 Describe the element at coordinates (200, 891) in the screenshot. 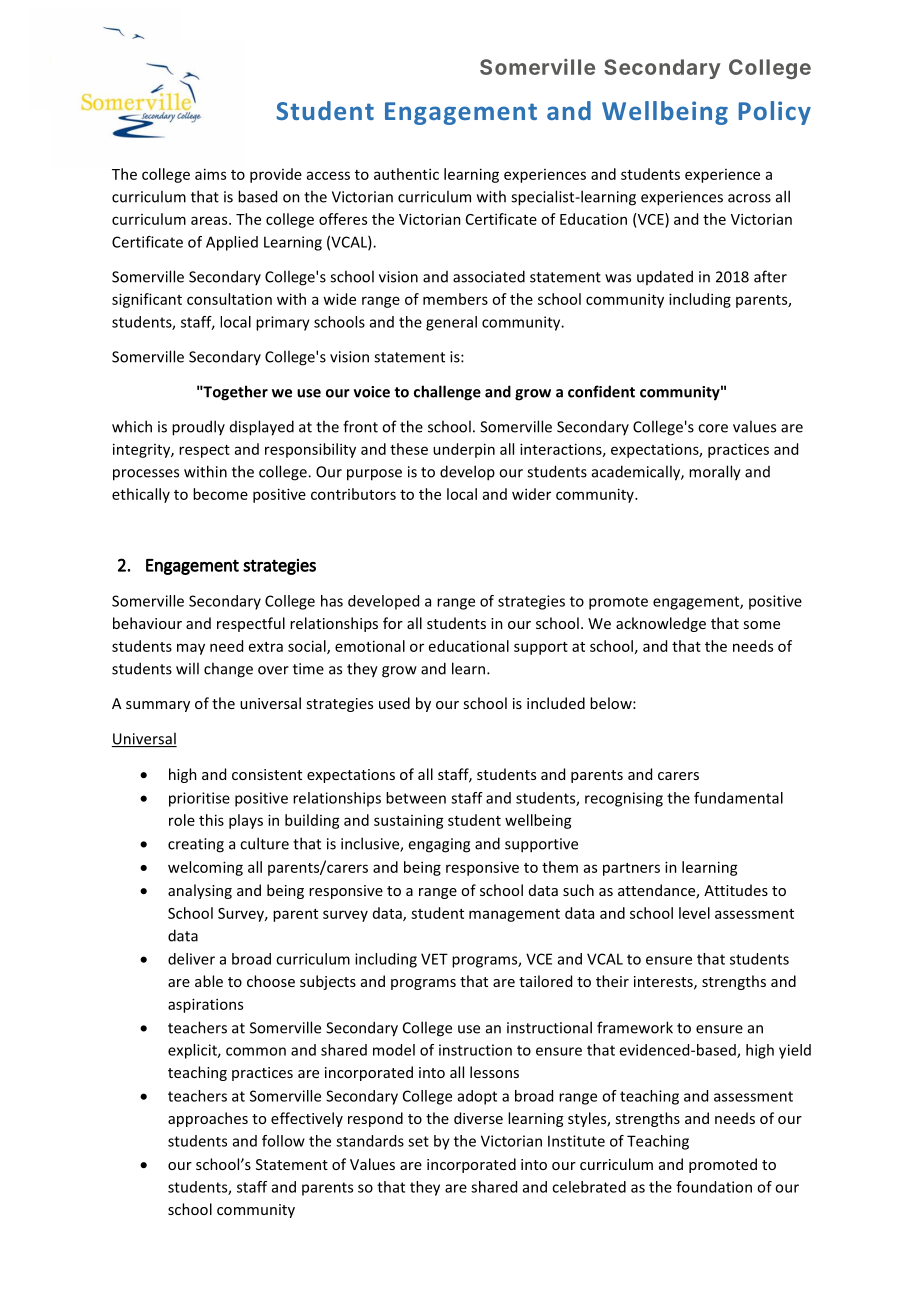

I see `analysing` at that location.
